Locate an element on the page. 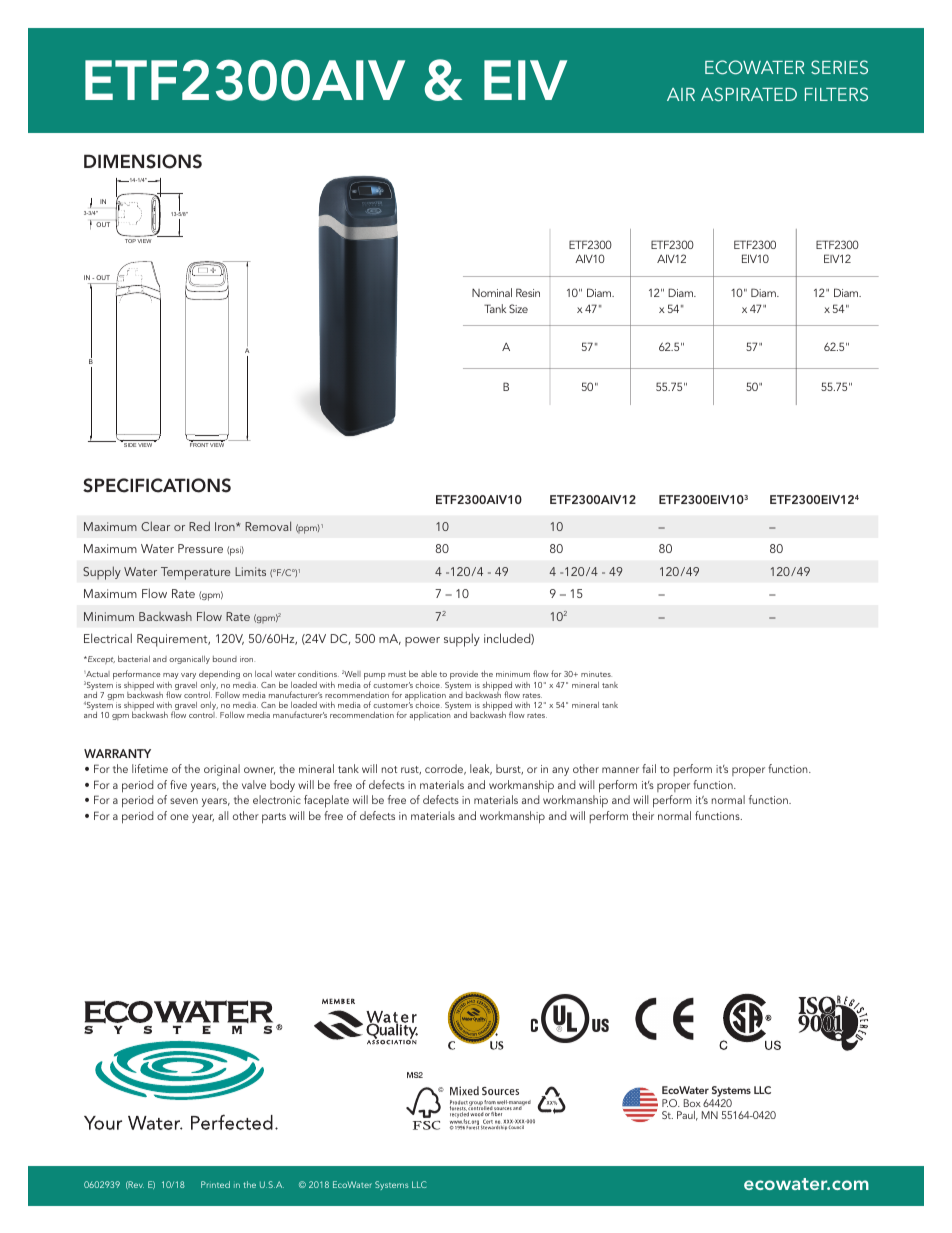  DIMENSIONS is located at coordinates (143, 161).
